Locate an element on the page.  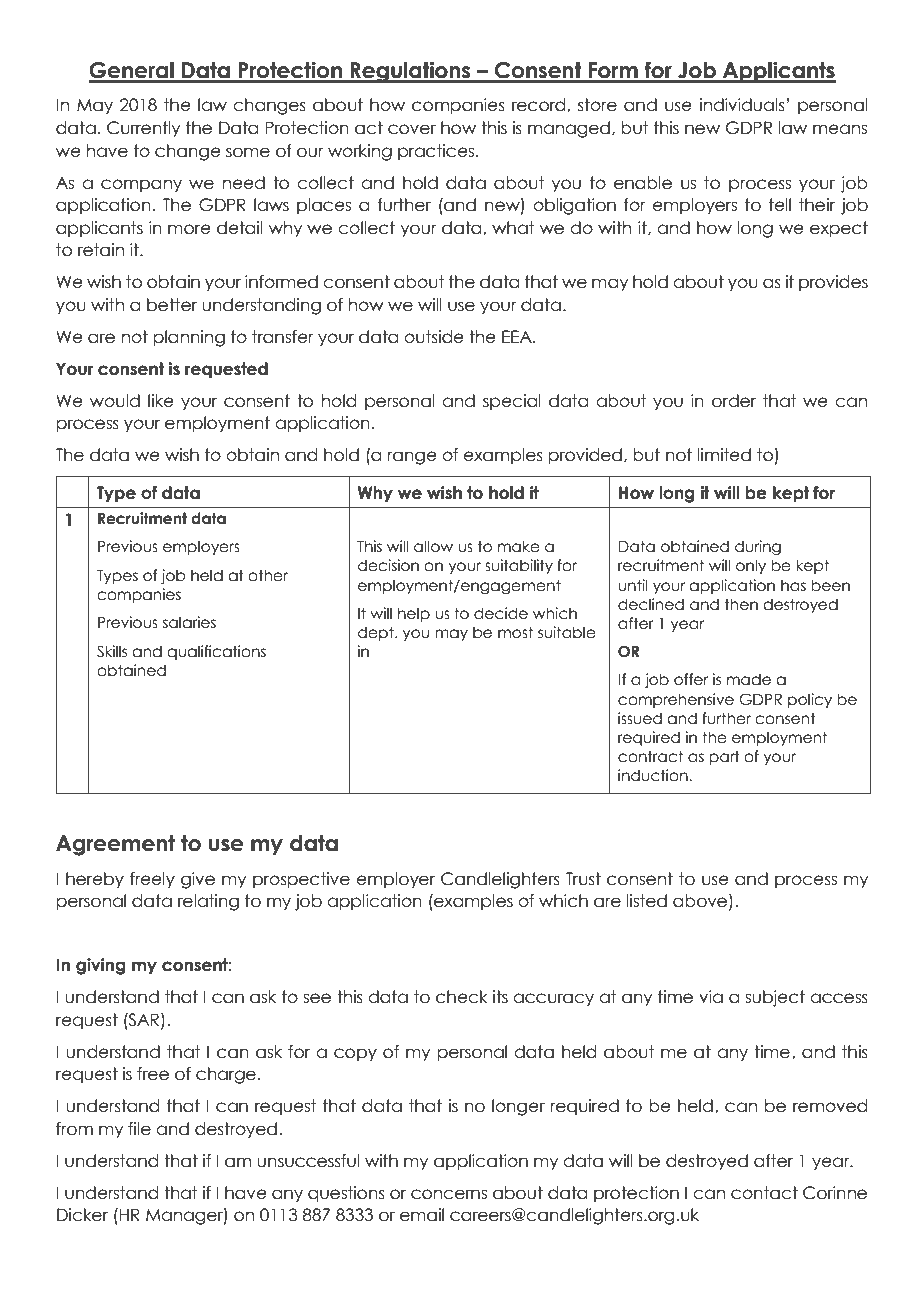
relating is located at coordinates (208, 902).
